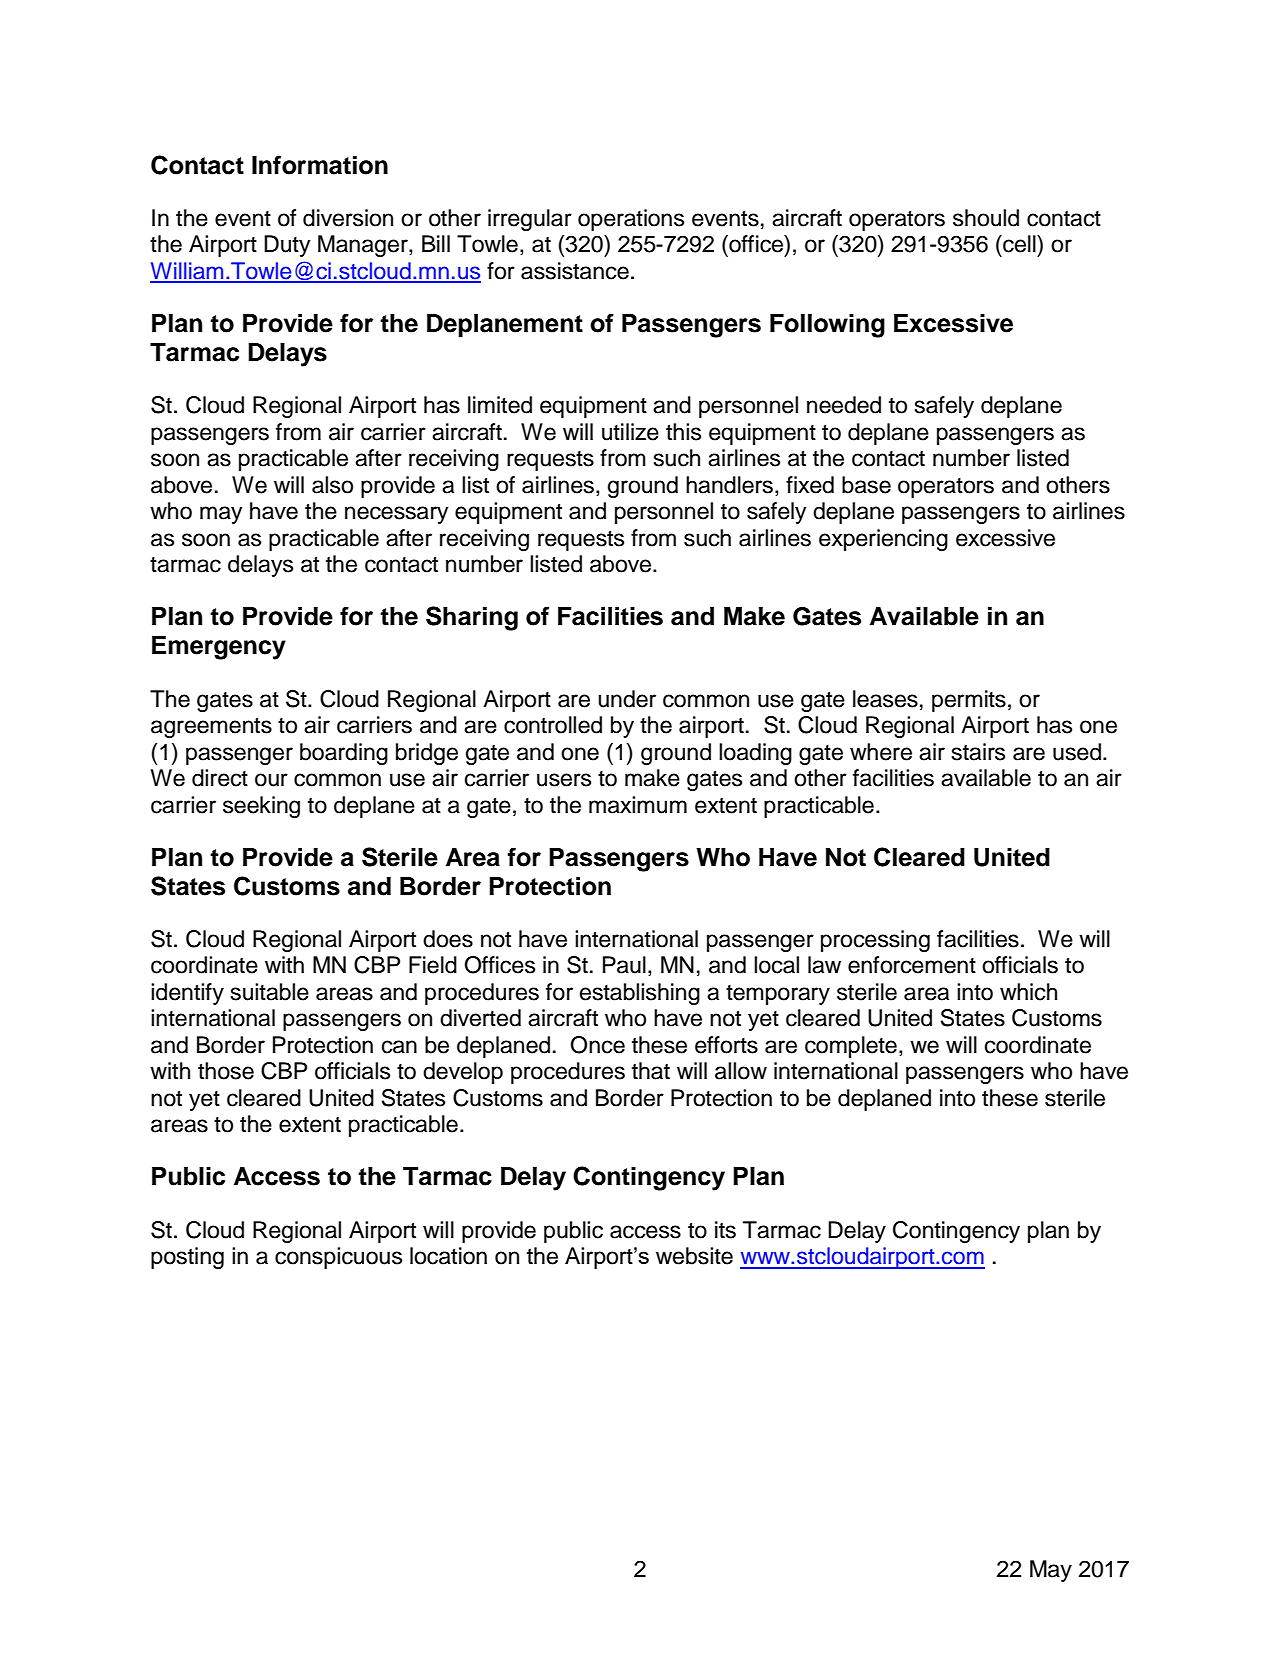  I want to click on Information, so click(320, 165).
